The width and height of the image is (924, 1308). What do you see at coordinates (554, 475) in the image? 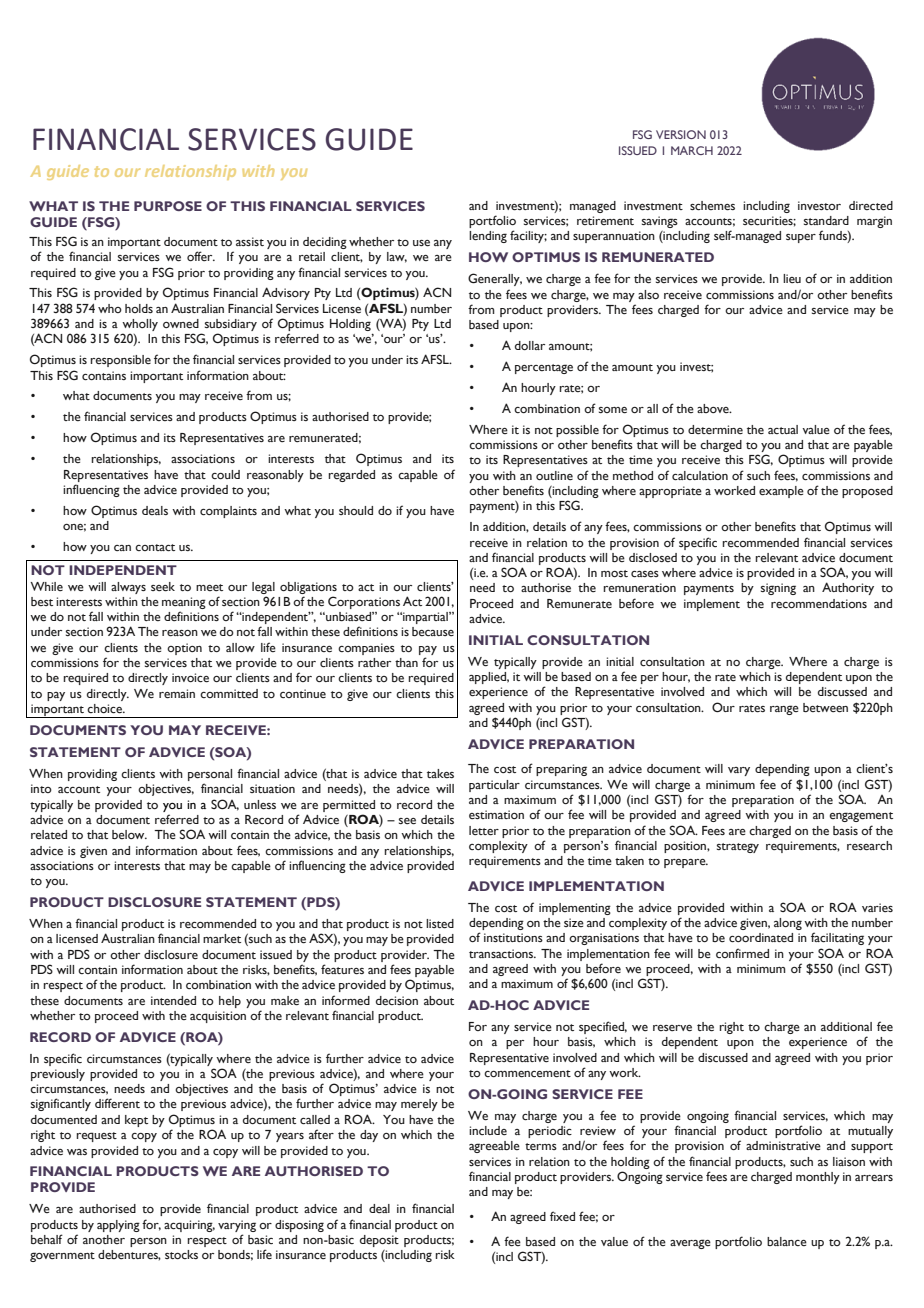
I see `outline` at bounding box center [554, 475].
